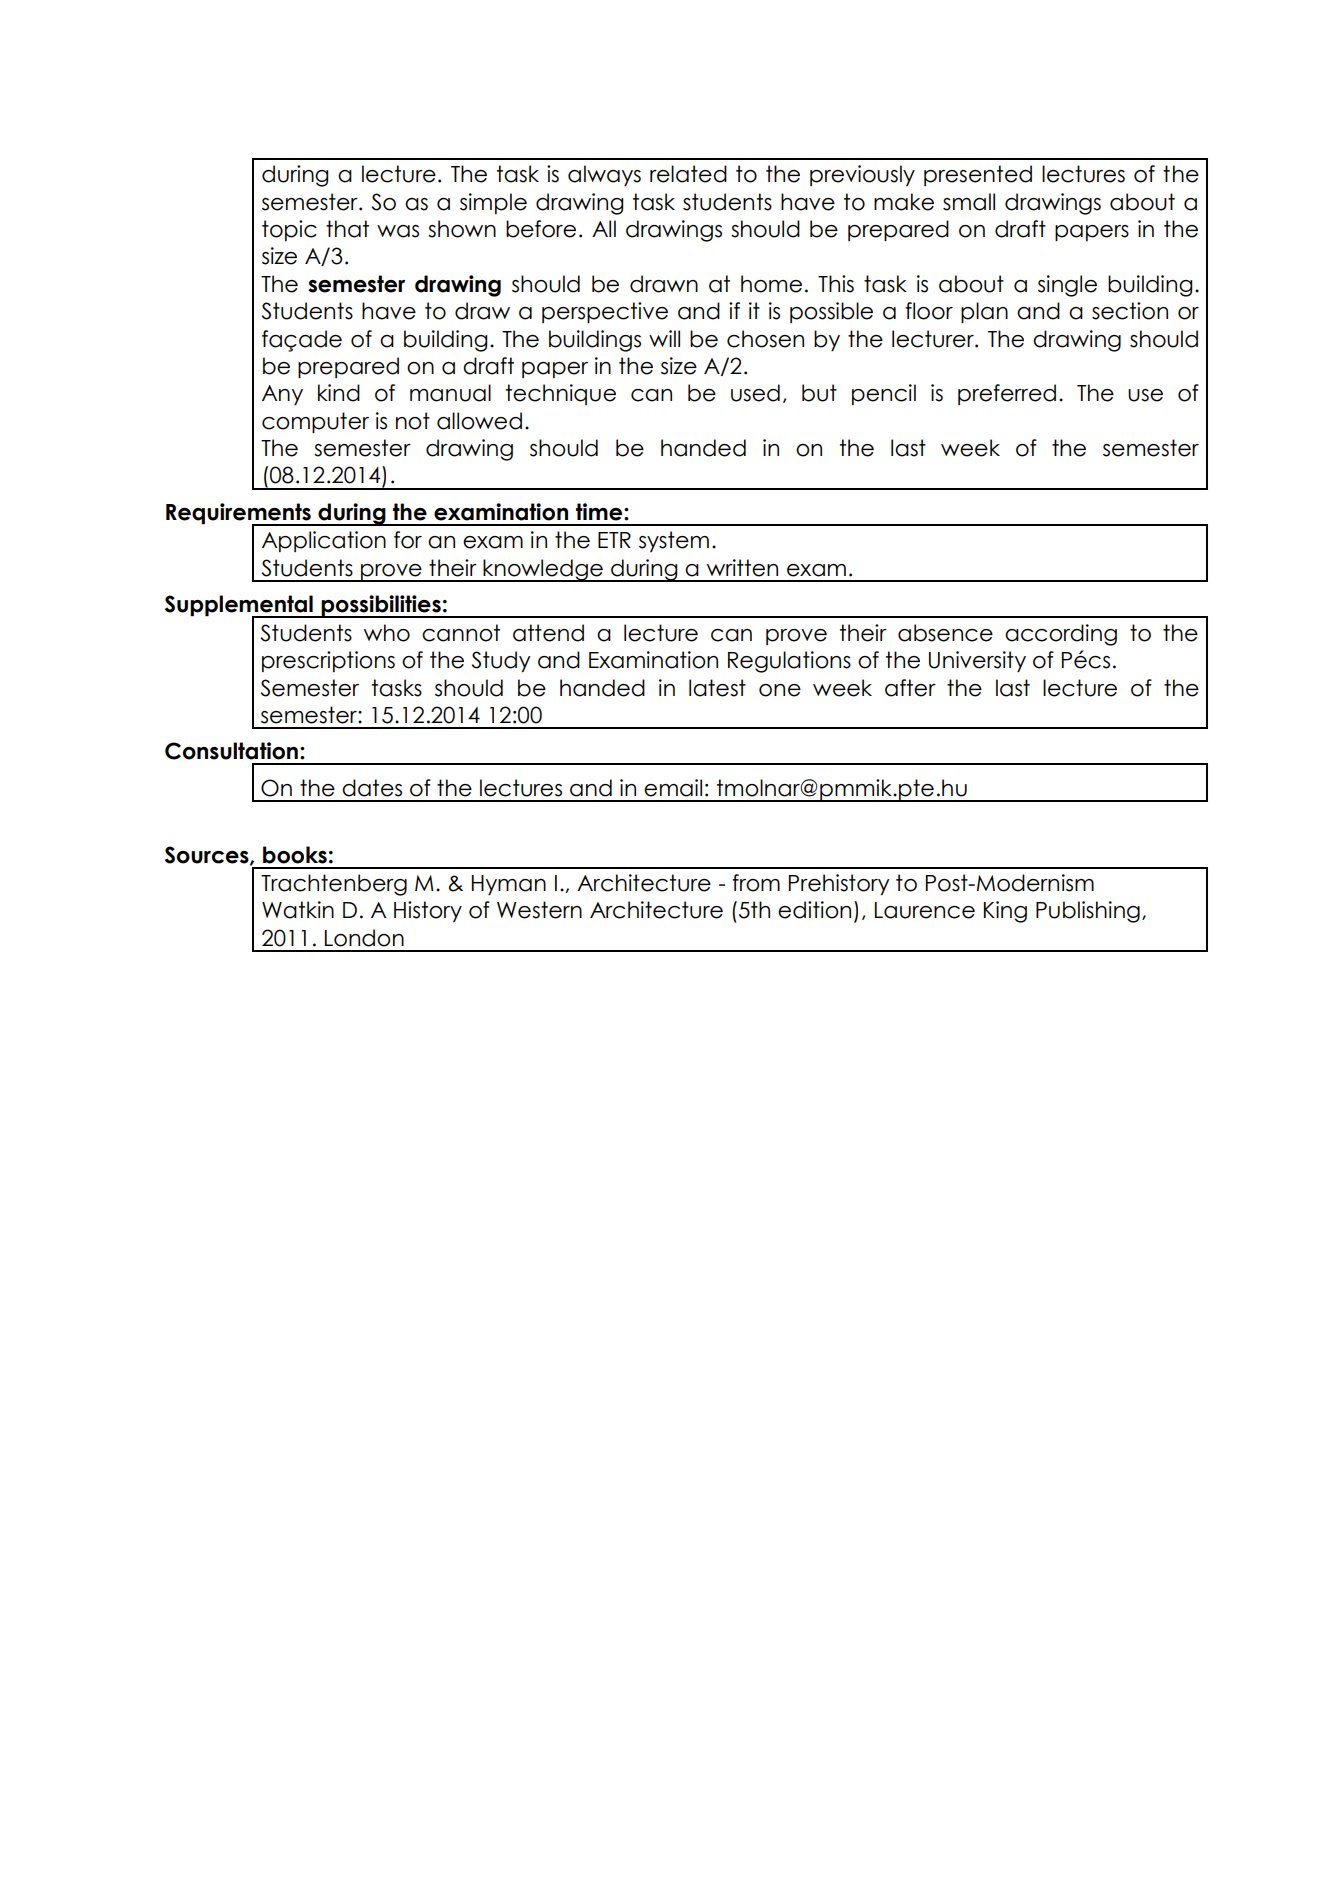 The height and width of the screenshot is (1881, 1330). Describe the element at coordinates (347, 229) in the screenshot. I see `that` at that location.
